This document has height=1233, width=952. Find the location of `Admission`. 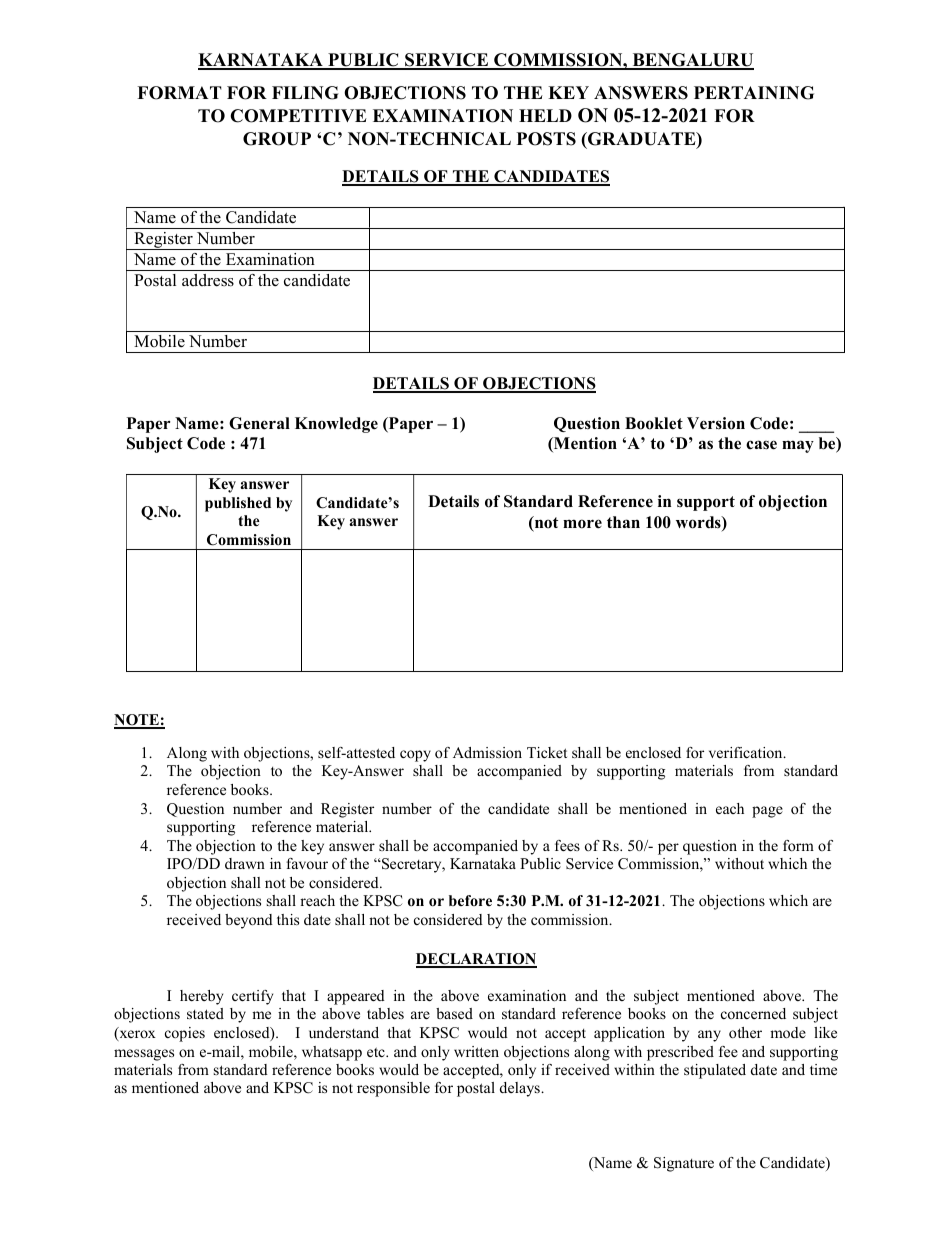

Admission is located at coordinates (487, 752).
